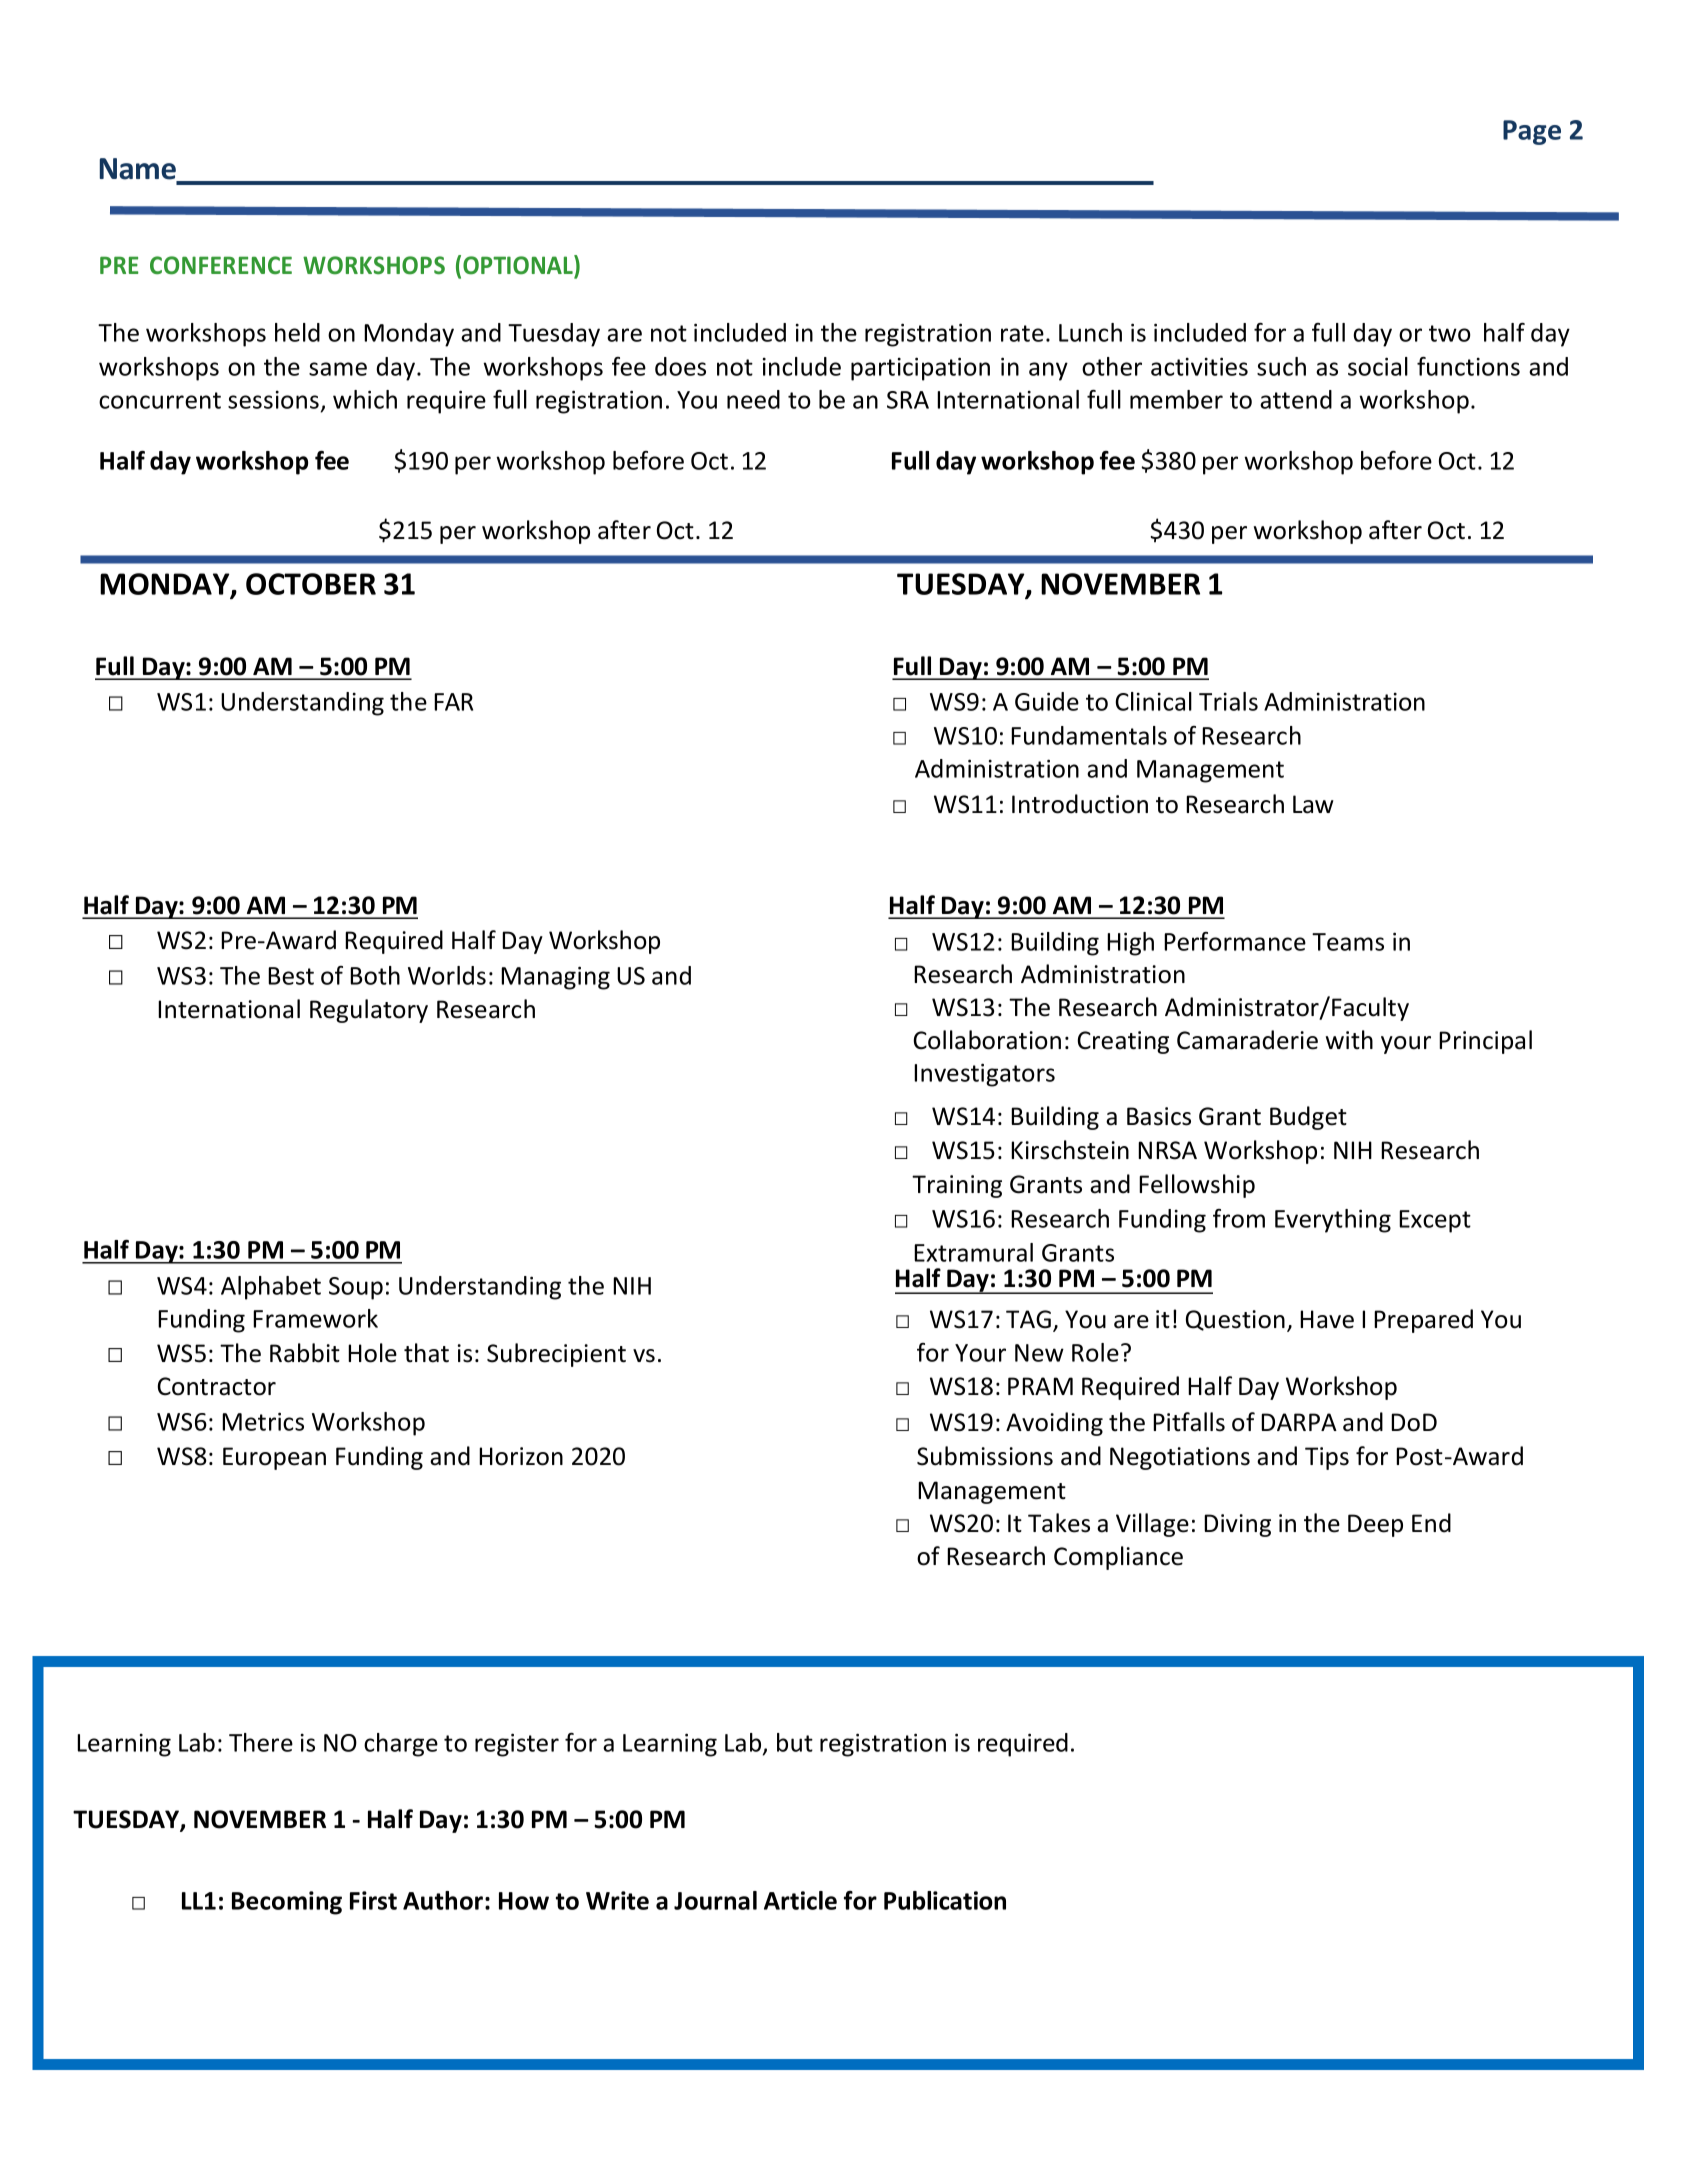 The height and width of the screenshot is (2176, 1681). Describe the element at coordinates (369, 1011) in the screenshot. I see `Regulatory` at that location.
